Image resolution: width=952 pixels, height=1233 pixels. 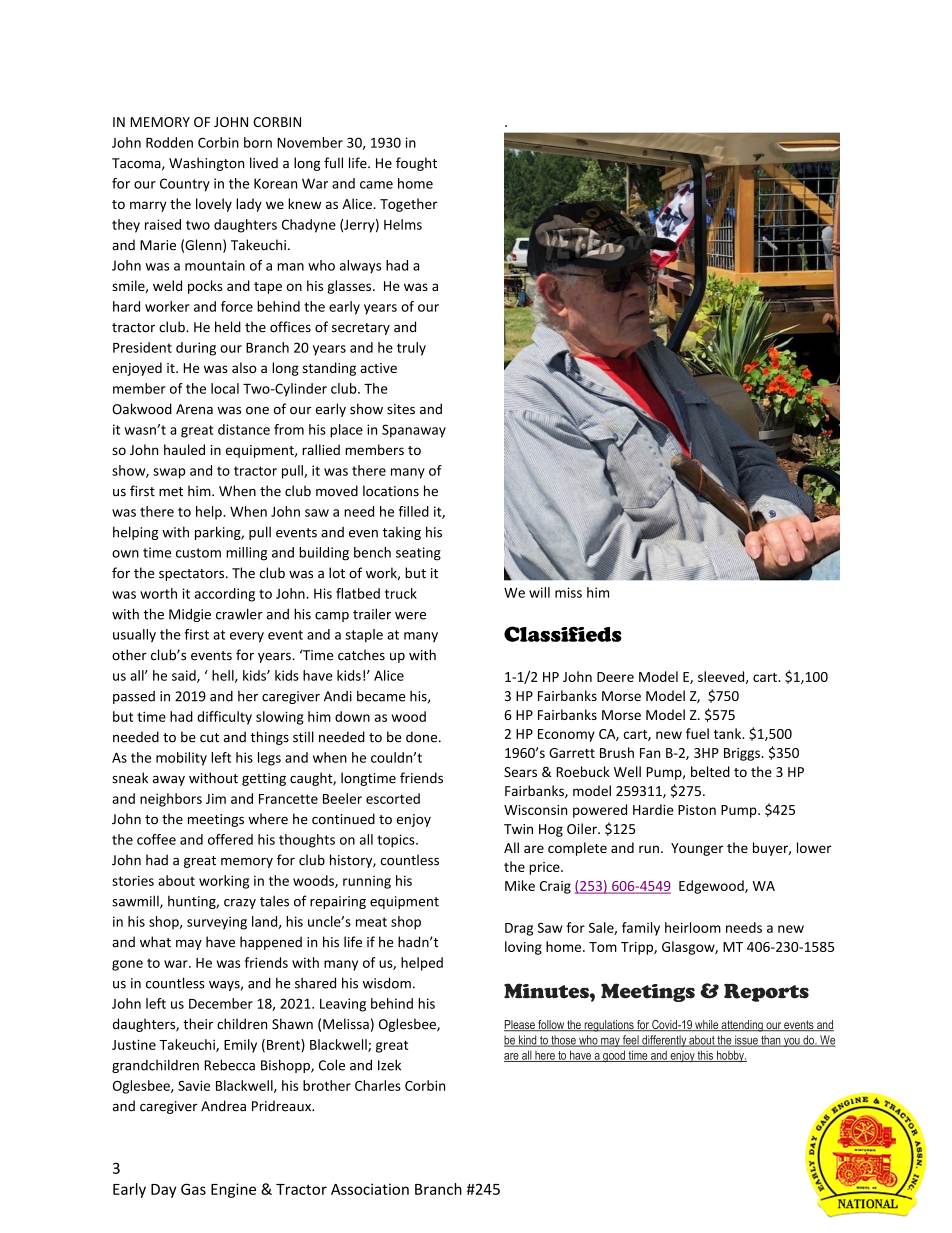 I want to click on Twin, so click(x=518, y=829).
